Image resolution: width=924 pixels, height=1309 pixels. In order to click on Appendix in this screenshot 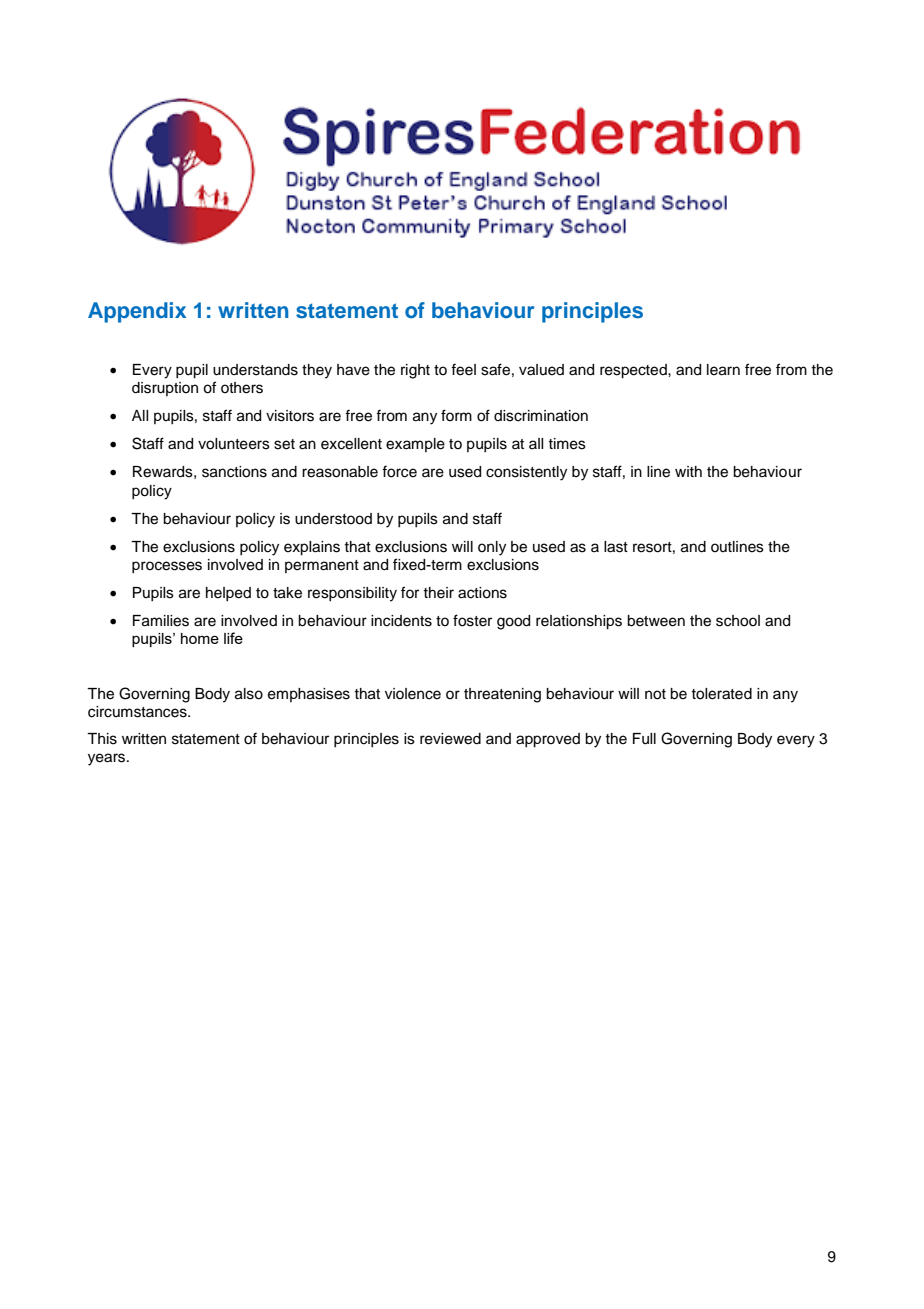, I will do `click(137, 312)`.
